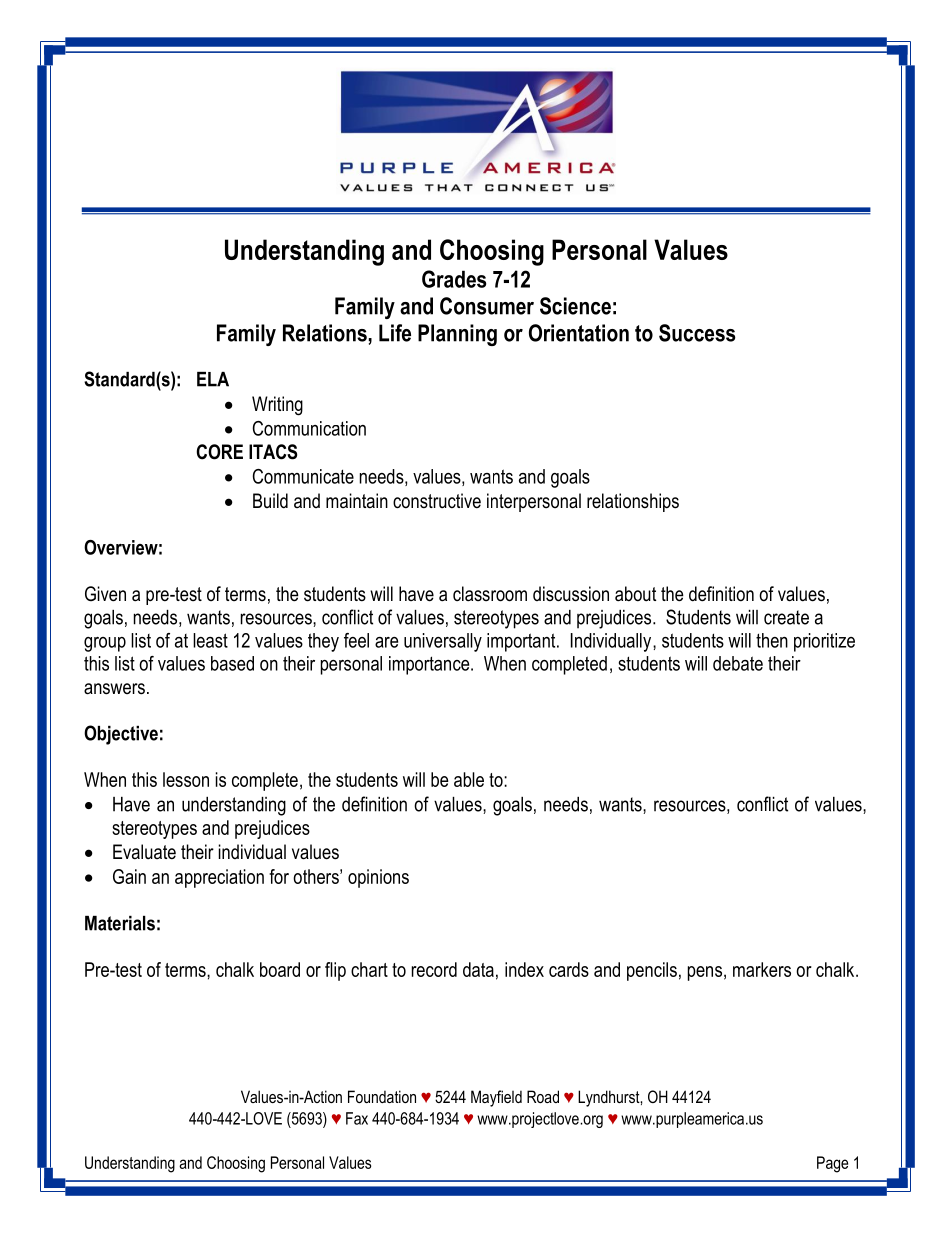 The width and height of the screenshot is (952, 1233). Describe the element at coordinates (469, 779) in the screenshot. I see `able` at that location.
